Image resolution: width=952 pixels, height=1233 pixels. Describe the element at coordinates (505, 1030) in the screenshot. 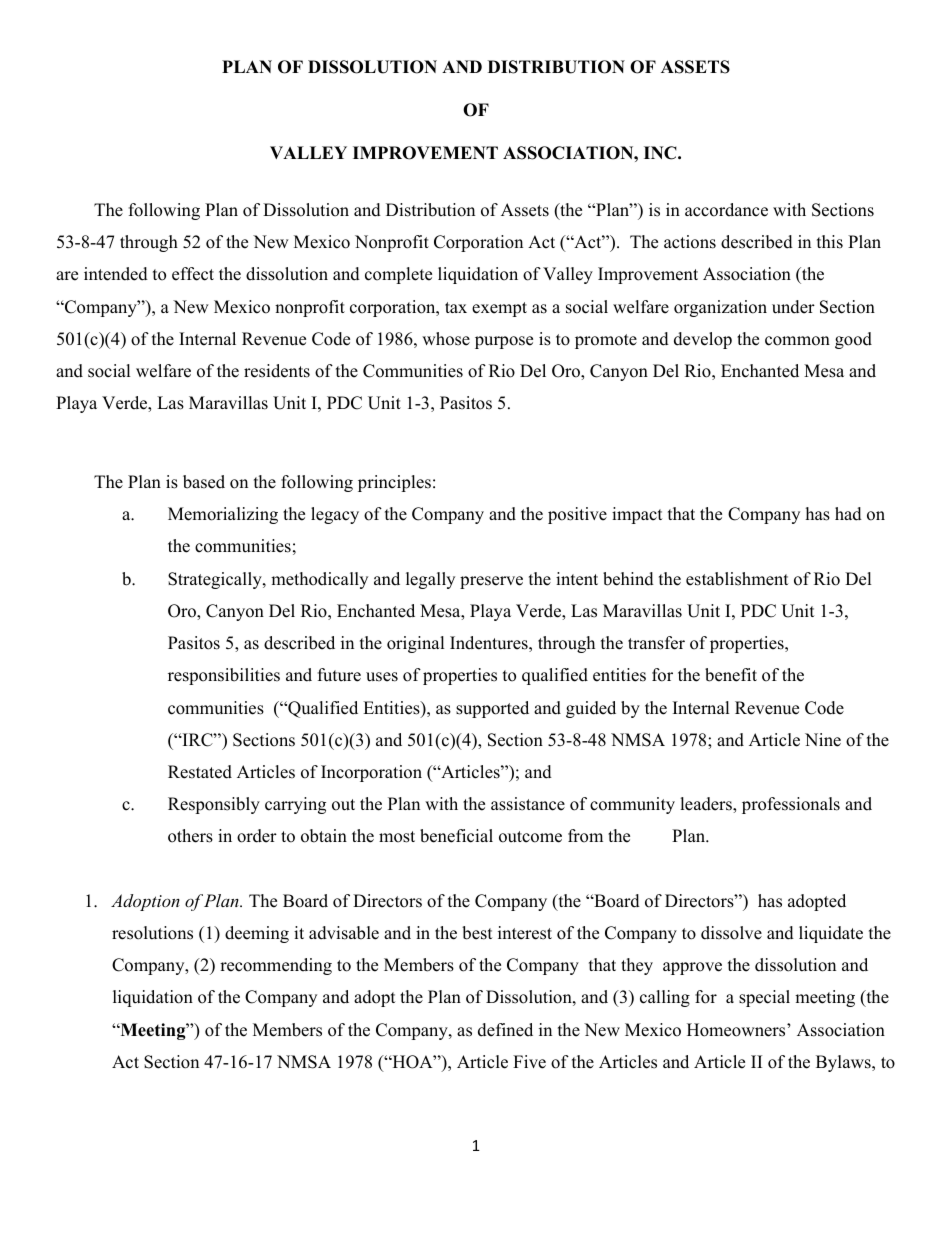

I see `defined` at that location.
